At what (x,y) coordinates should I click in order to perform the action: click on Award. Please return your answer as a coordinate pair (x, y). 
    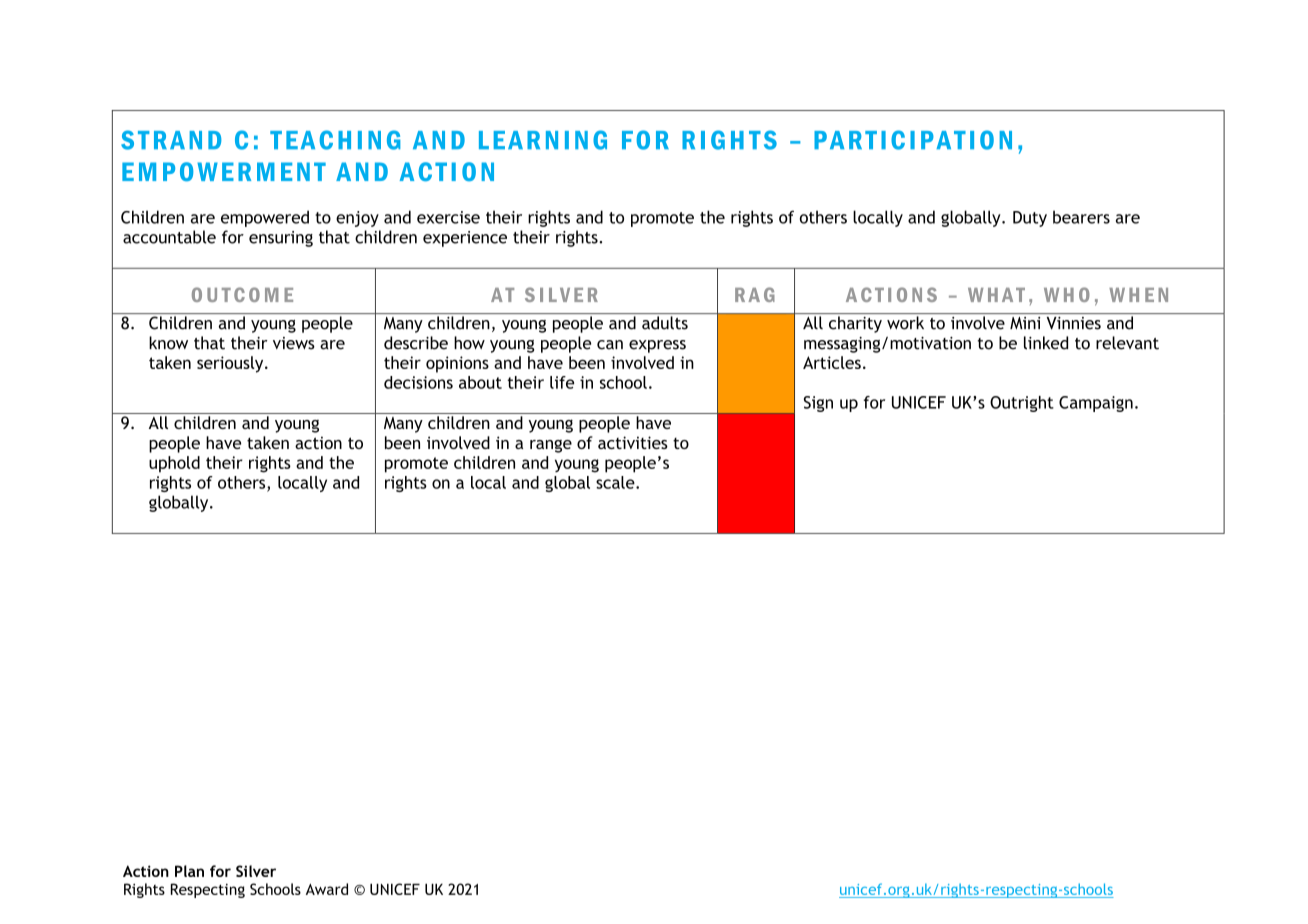
    Looking at the image, I should click on (327, 889).
